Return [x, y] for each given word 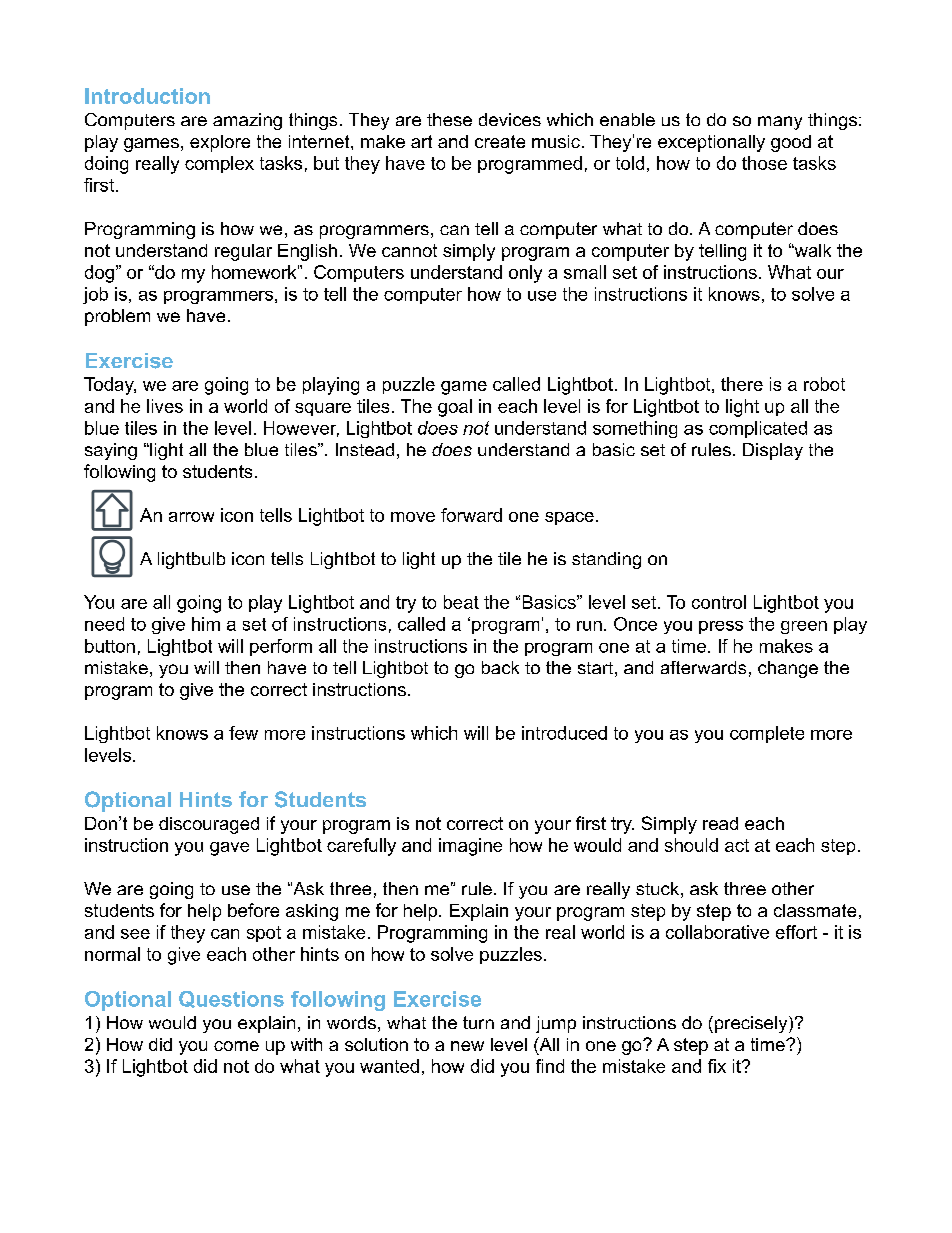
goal [455, 408]
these [449, 119]
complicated [758, 429]
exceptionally [711, 143]
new [467, 1046]
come [236, 1046]
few [243, 733]
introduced [564, 733]
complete [767, 734]
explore [220, 143]
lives [165, 406]
